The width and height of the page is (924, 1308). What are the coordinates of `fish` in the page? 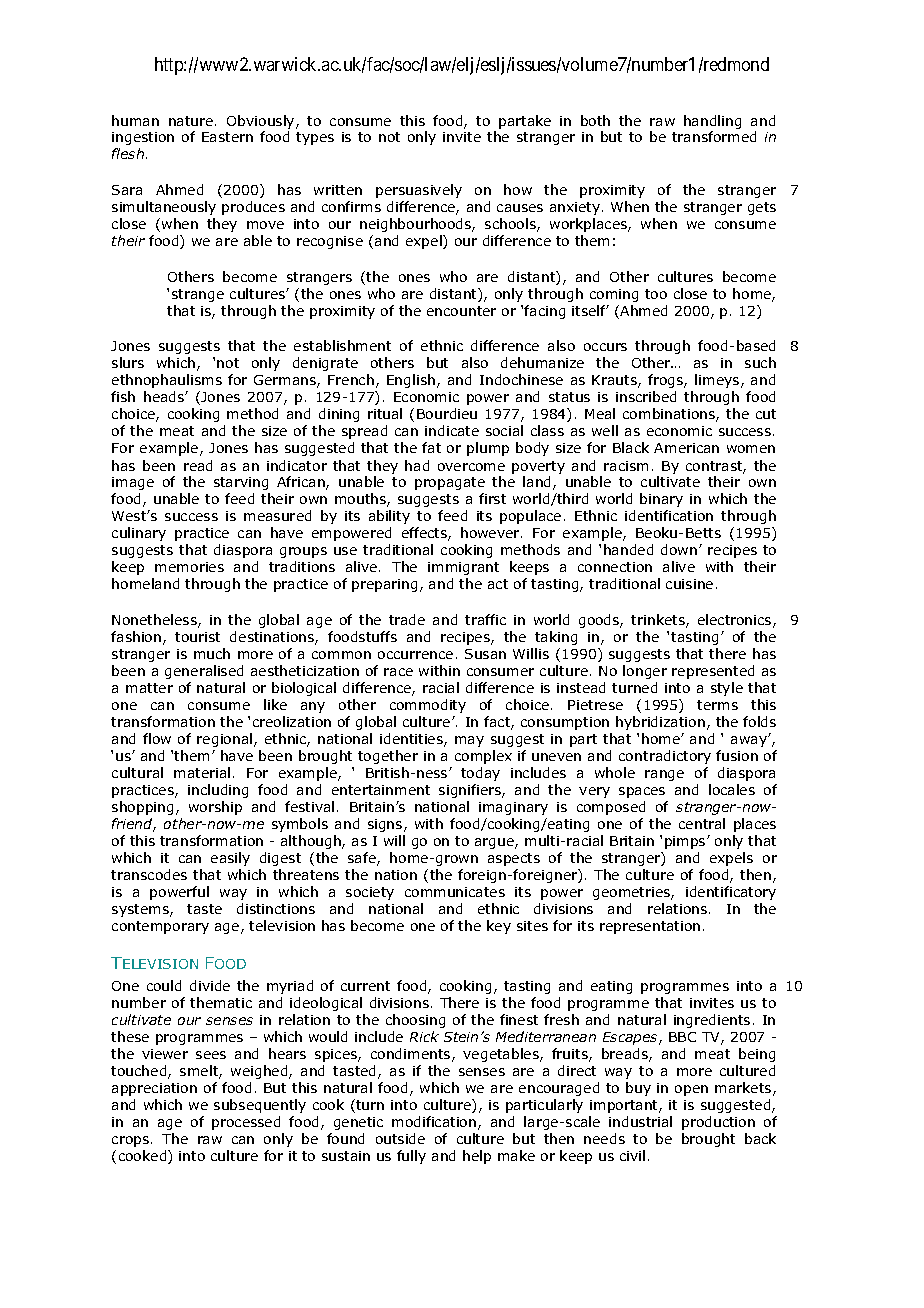 It's located at (123, 396).
